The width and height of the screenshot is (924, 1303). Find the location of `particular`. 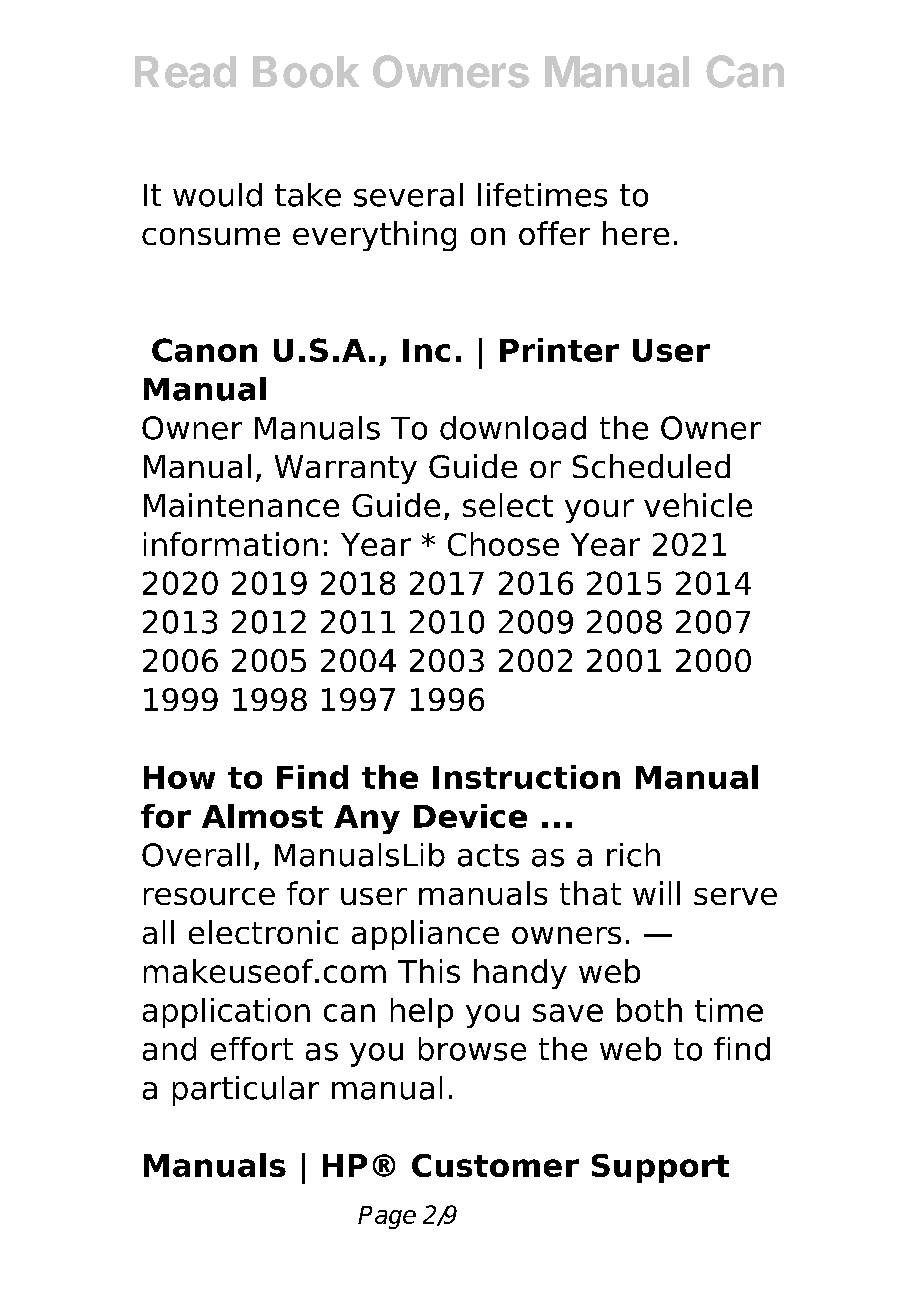

particular is located at coordinates (246, 1091).
